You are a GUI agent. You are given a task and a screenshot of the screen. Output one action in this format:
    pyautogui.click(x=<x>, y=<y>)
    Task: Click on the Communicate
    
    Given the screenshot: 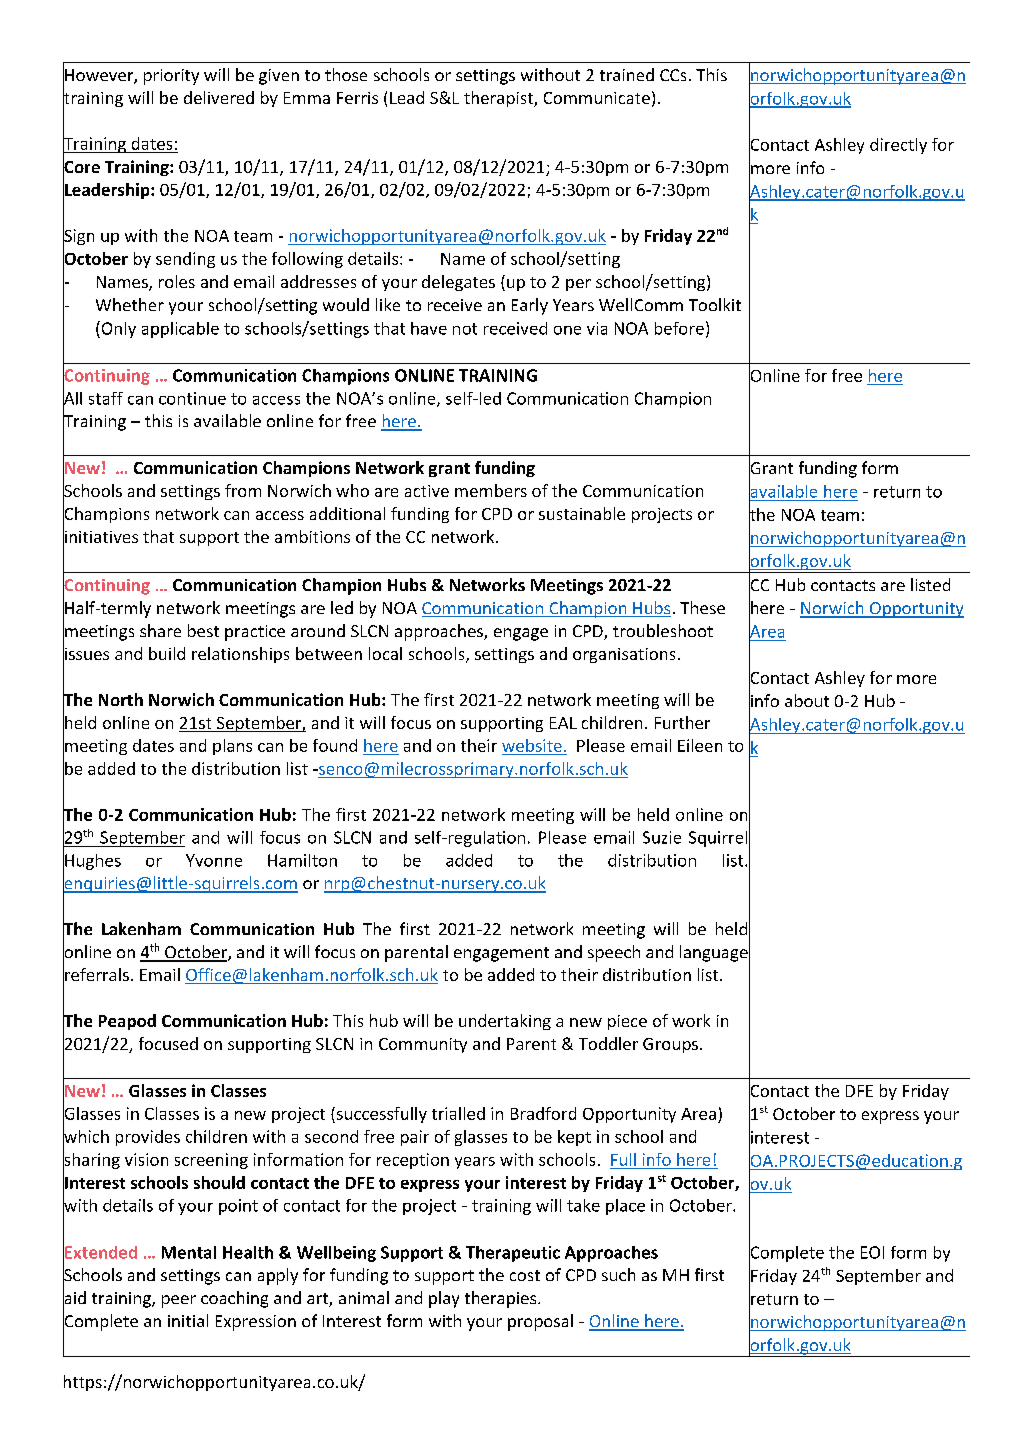 What is the action you would take?
    pyautogui.click(x=597, y=98)
